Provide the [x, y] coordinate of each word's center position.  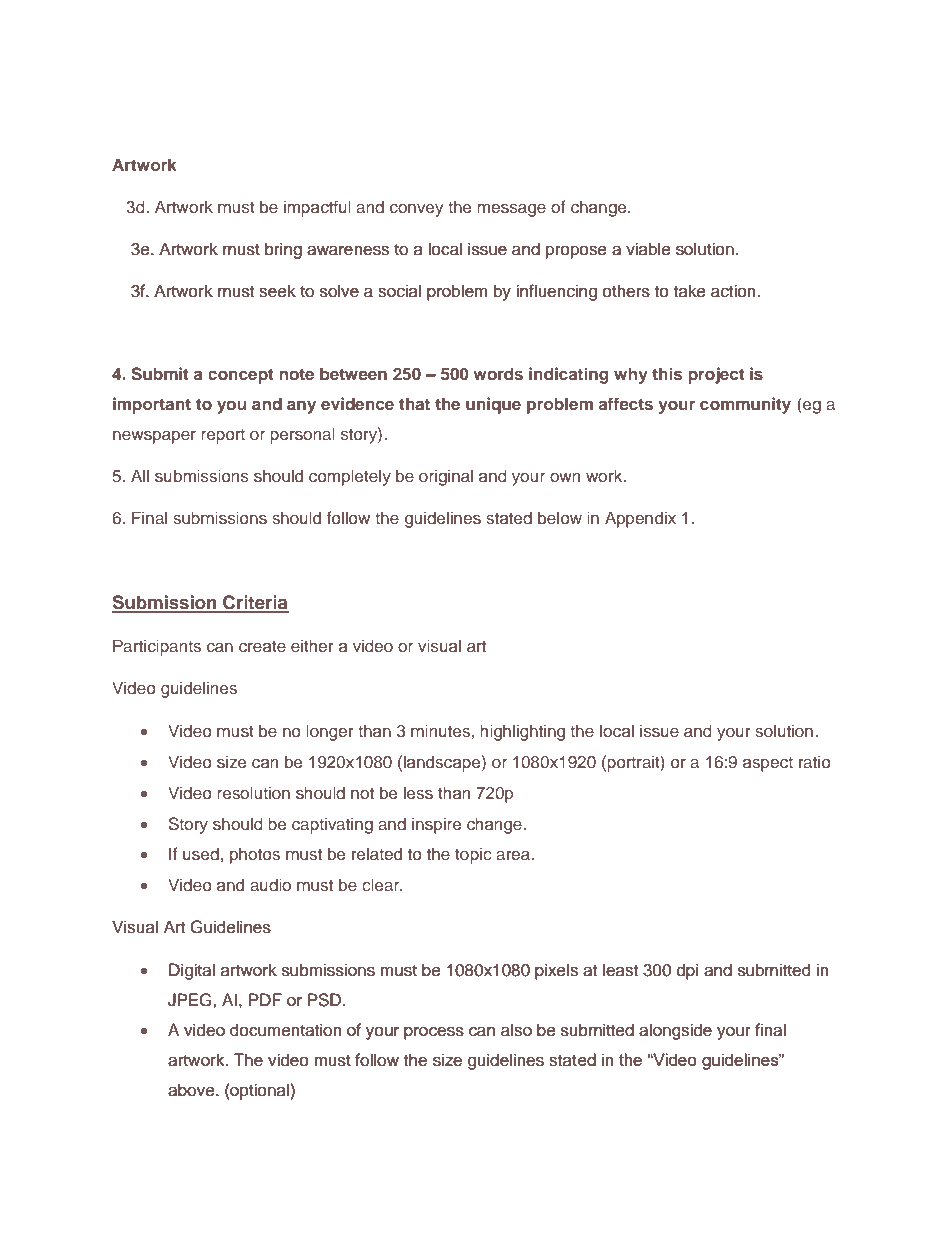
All [140, 475]
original [446, 477]
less [418, 792]
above [192, 1090]
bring [283, 250]
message [511, 210]
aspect [768, 764]
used [201, 853]
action [734, 291]
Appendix [640, 519]
